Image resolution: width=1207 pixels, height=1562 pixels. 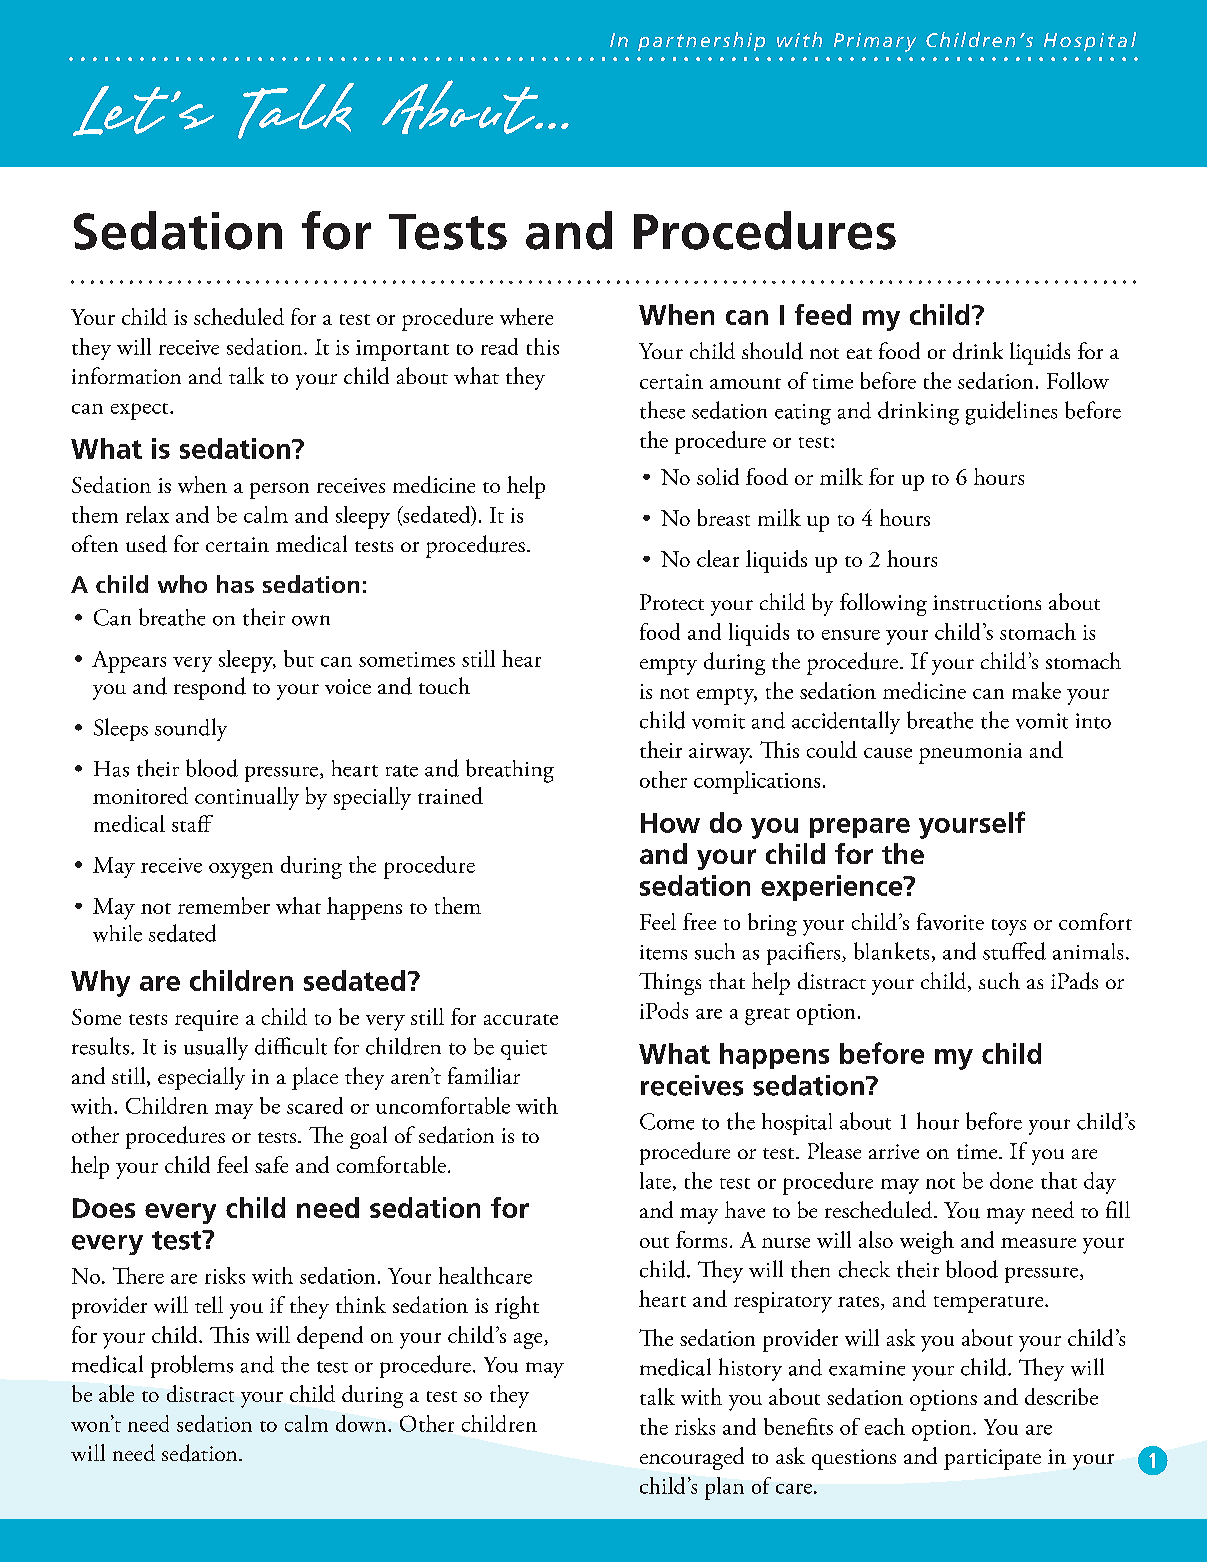 I want to click on Come, so click(x=667, y=1121).
